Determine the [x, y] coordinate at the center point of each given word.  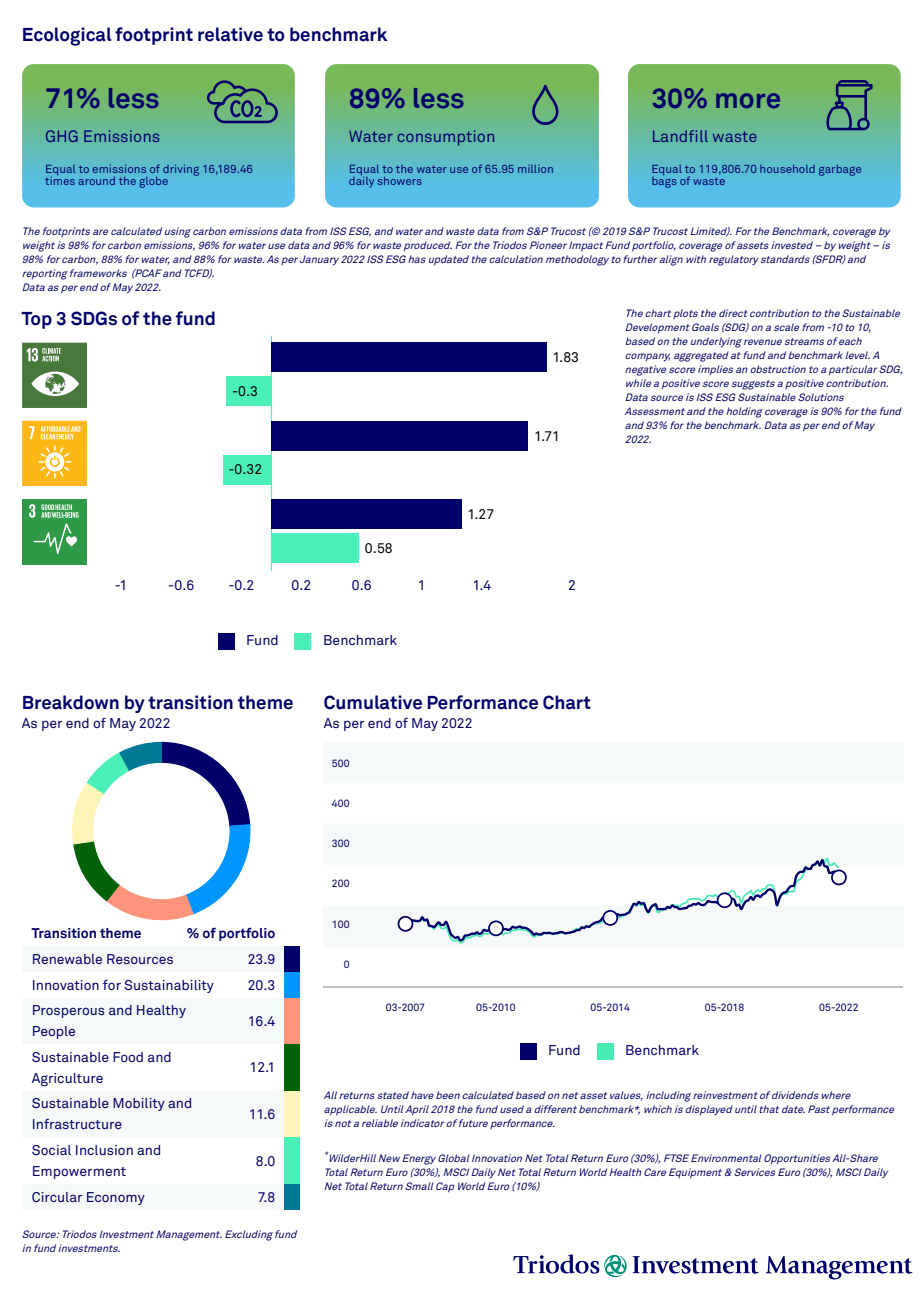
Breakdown [71, 702]
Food [128, 1057]
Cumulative [373, 702]
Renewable [67, 959]
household [787, 169]
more [748, 100]
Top [36, 320]
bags [664, 181]
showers [400, 181]
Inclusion [104, 1150]
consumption [445, 138]
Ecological [67, 36]
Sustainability [169, 986]
